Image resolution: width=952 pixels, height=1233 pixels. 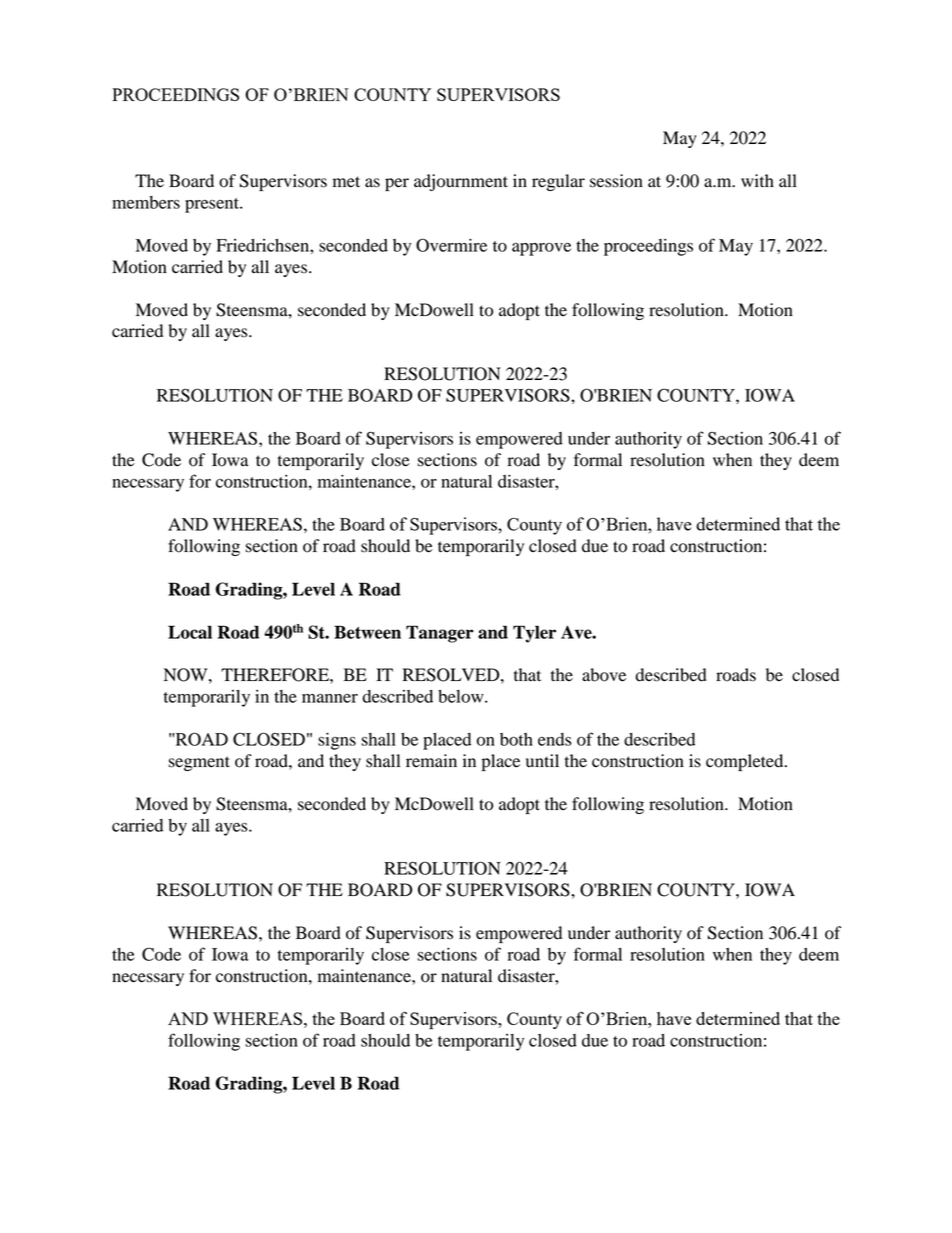 I want to click on Tanager, so click(x=440, y=634).
